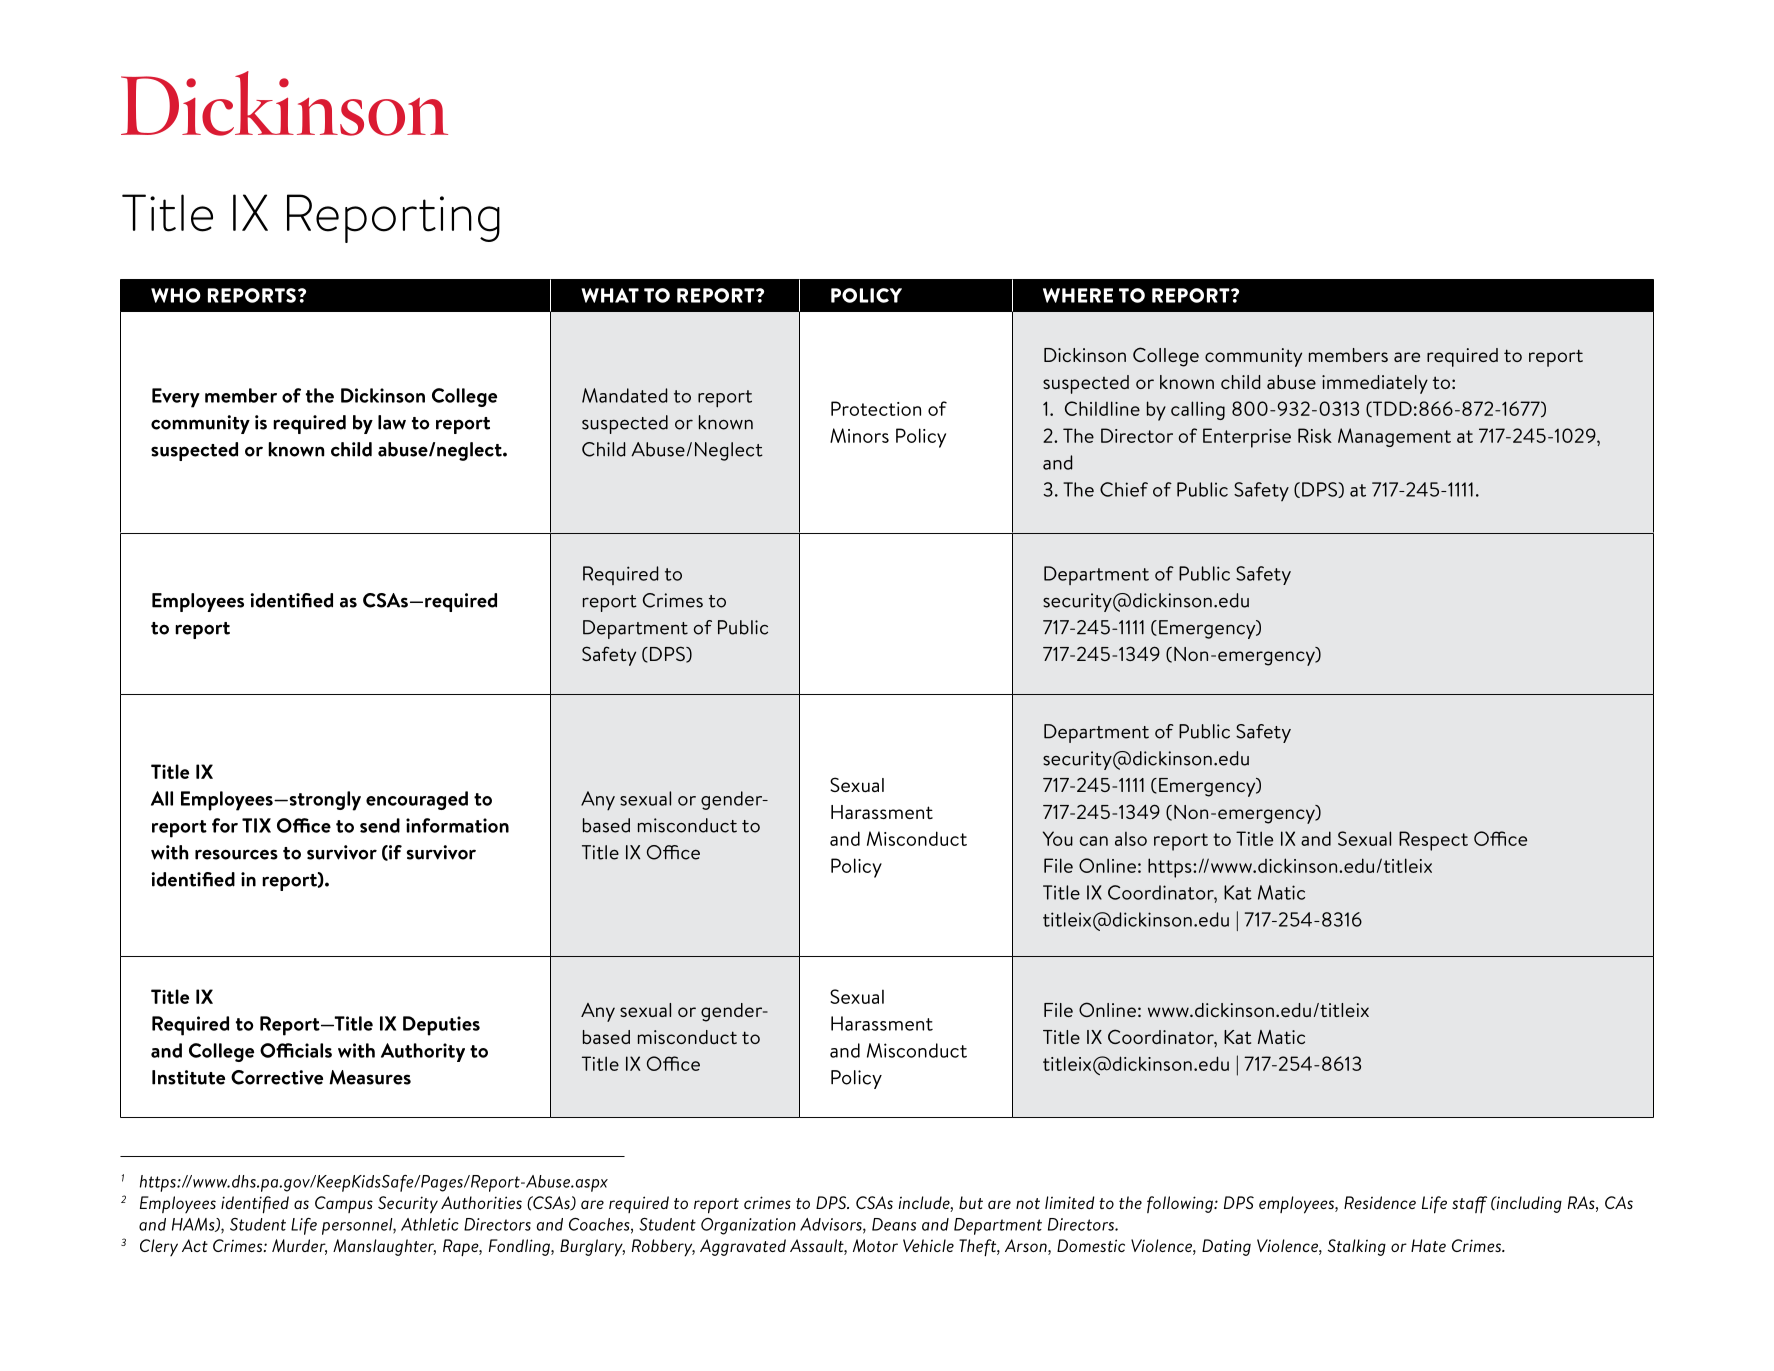 This screenshot has width=1774, height=1371. What do you see at coordinates (176, 295) in the screenshot?
I see `WHO` at bounding box center [176, 295].
